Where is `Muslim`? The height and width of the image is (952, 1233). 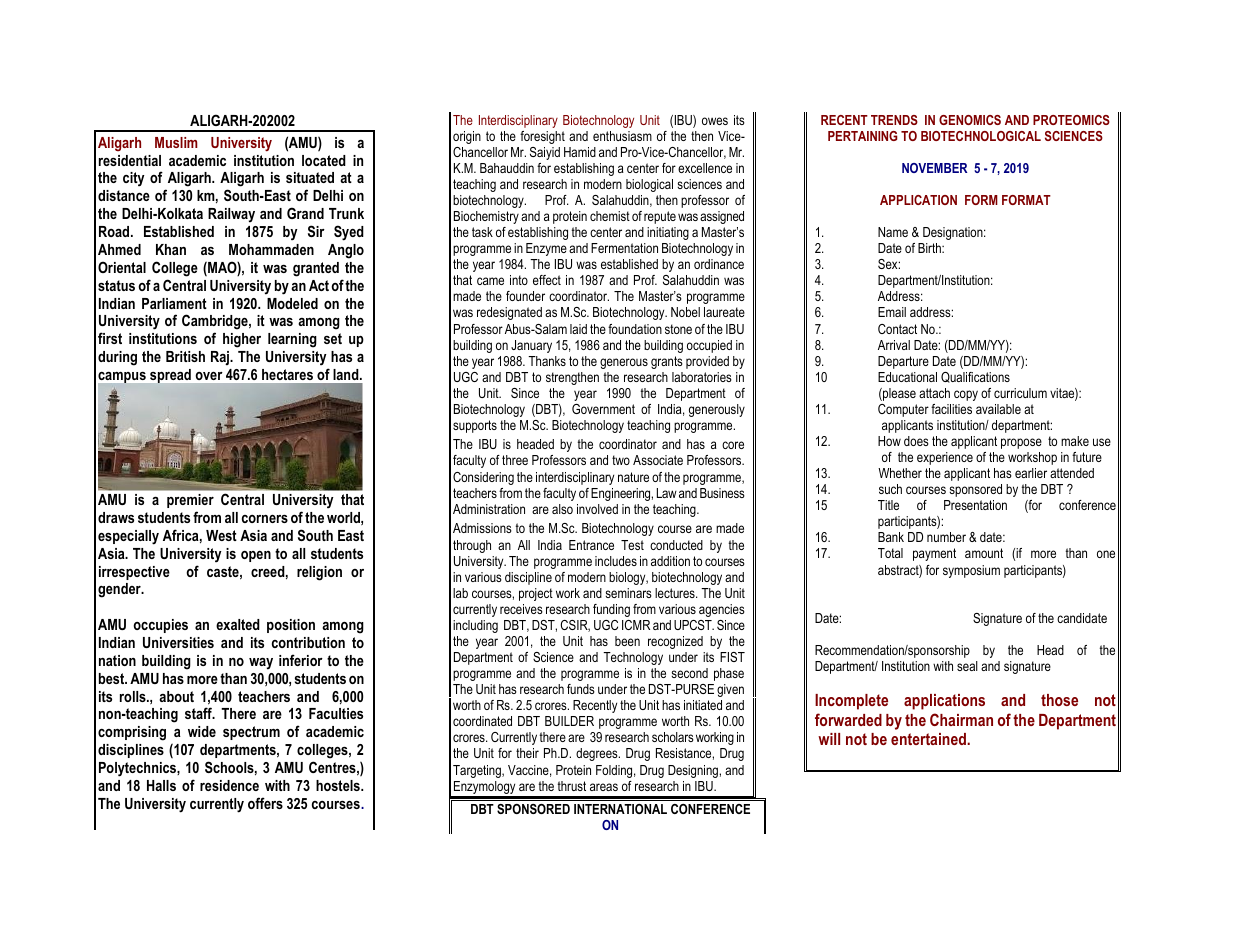
Muslim is located at coordinates (176, 142).
